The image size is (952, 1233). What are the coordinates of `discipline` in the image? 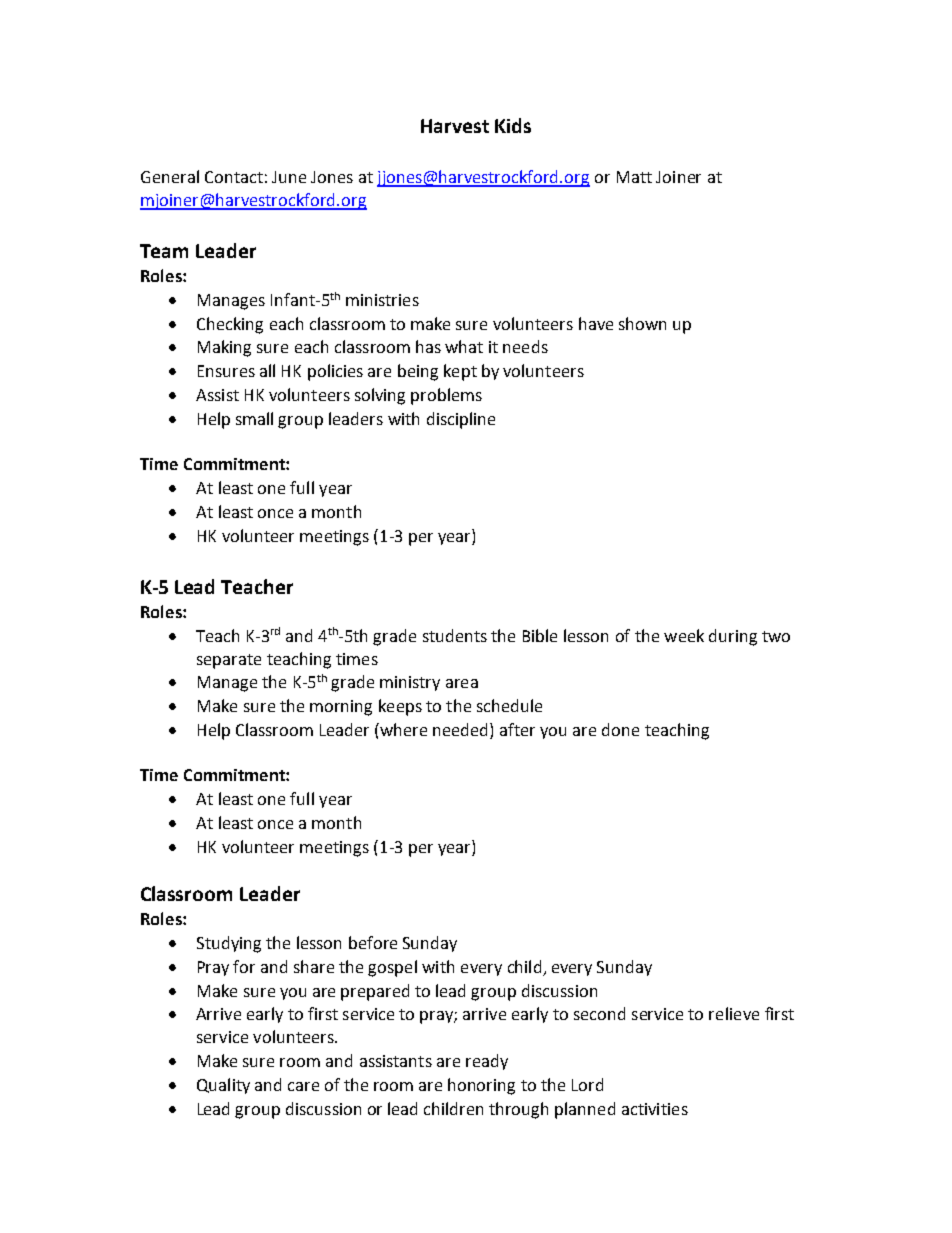 It's located at (461, 420).
